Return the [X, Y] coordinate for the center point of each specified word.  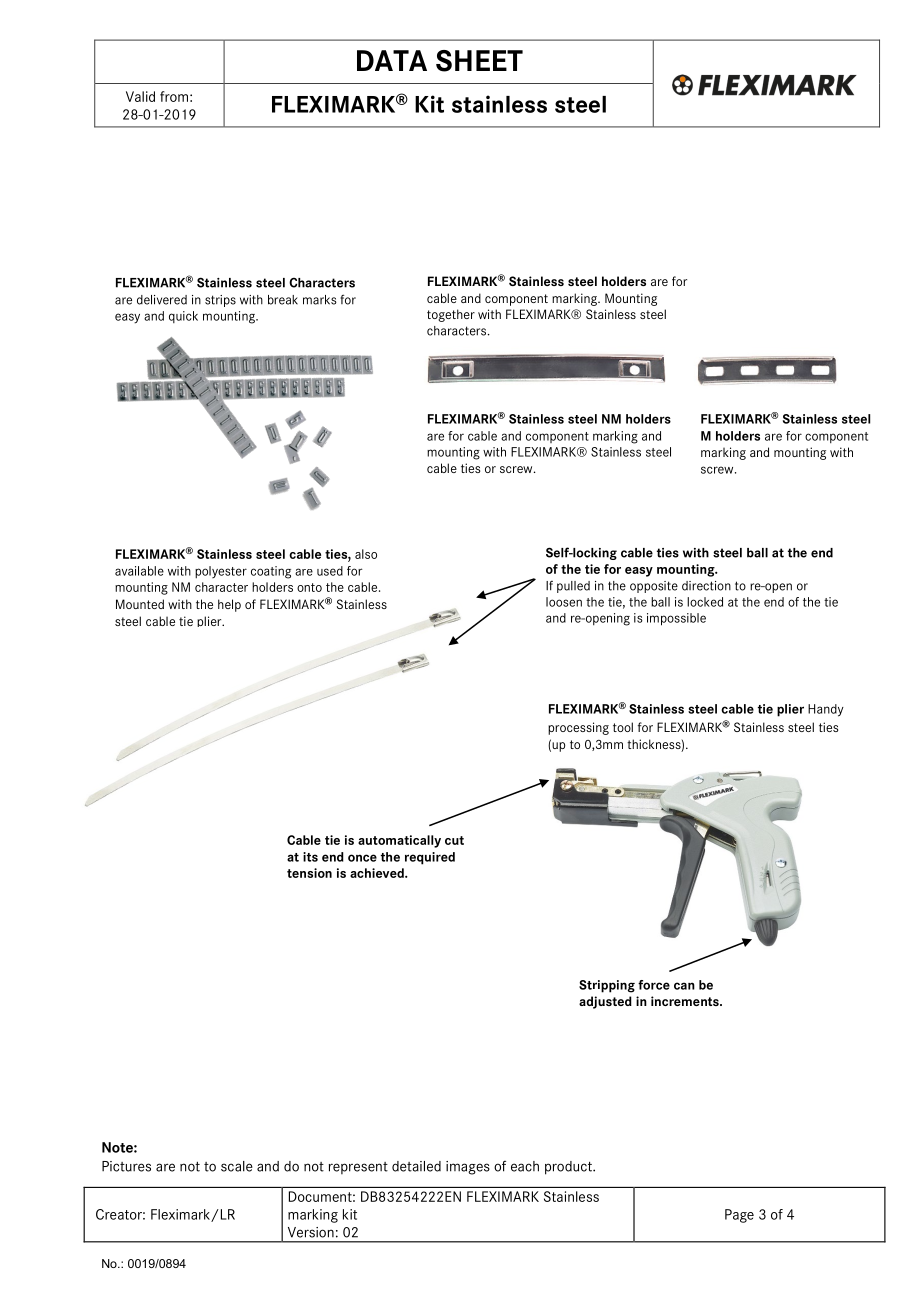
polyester [221, 572]
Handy [826, 710]
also [366, 554]
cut [454, 840]
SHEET [479, 61]
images [468, 1168]
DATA [392, 60]
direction [706, 586]
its [310, 857]
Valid [140, 96]
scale [237, 1166]
